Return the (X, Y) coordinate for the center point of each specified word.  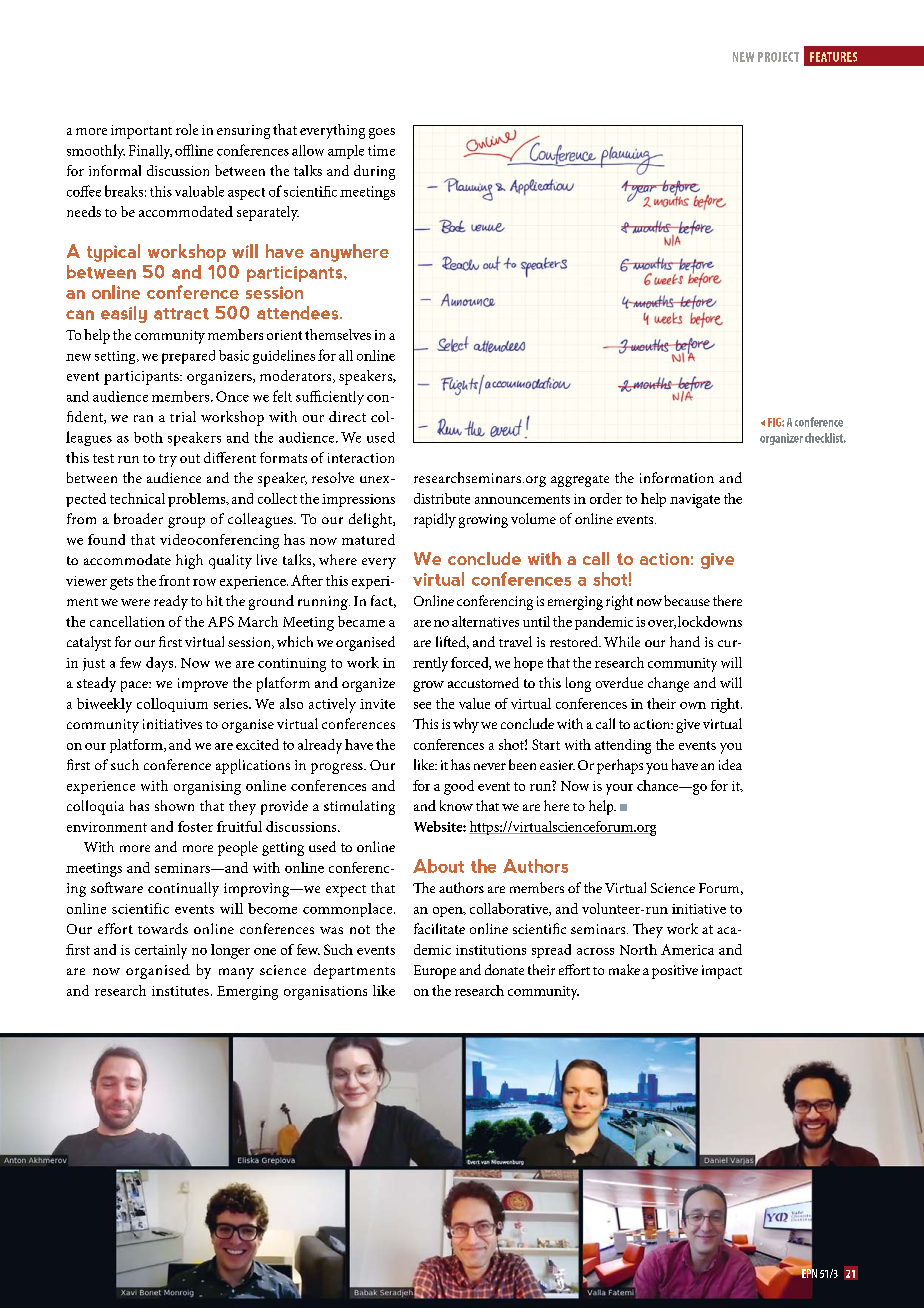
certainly (161, 951)
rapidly (435, 520)
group (186, 522)
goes (382, 133)
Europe (435, 972)
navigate (695, 501)
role (187, 129)
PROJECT (778, 57)
